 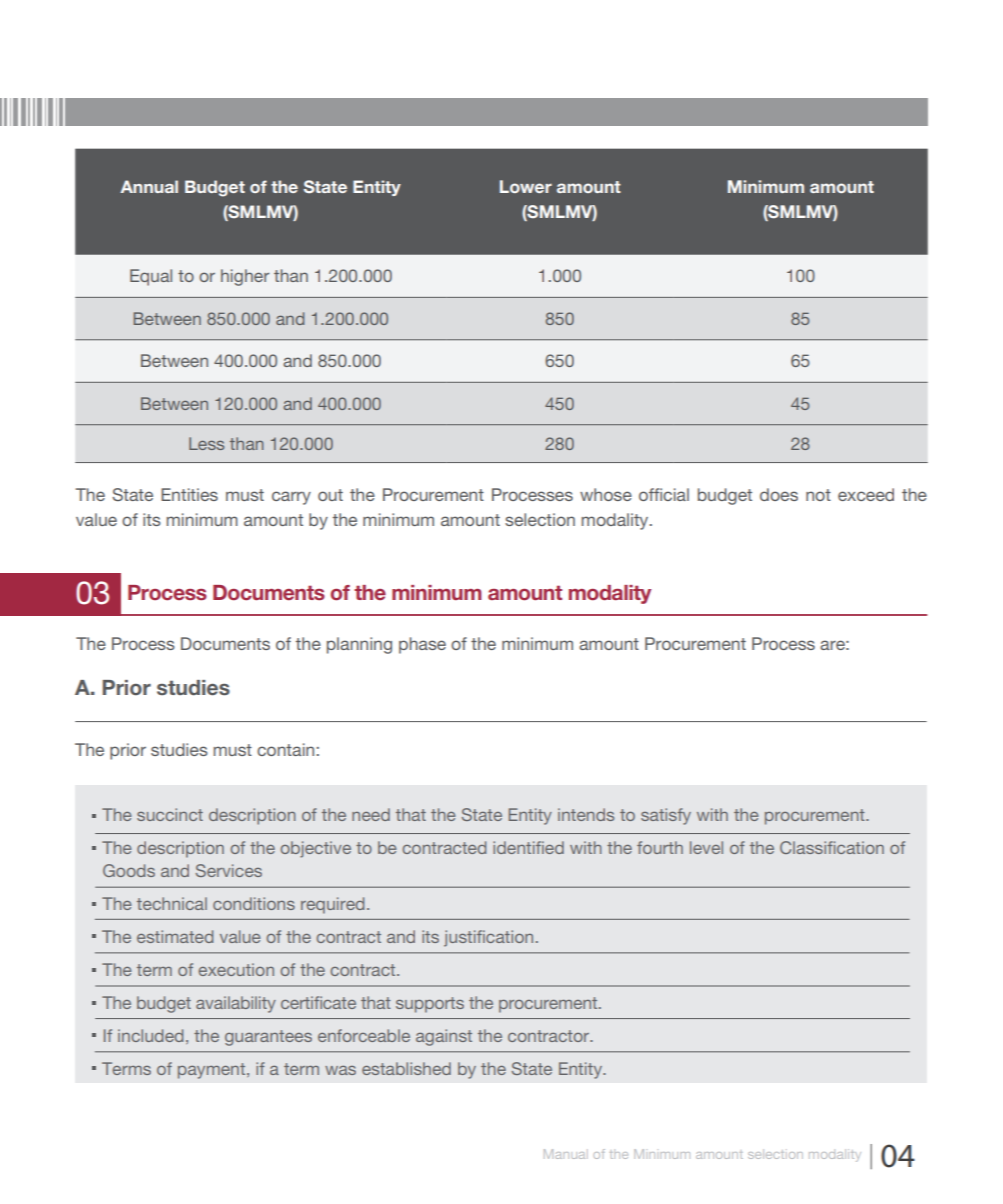 What do you see at coordinates (189, 494) in the page?
I see `Entities` at bounding box center [189, 494].
